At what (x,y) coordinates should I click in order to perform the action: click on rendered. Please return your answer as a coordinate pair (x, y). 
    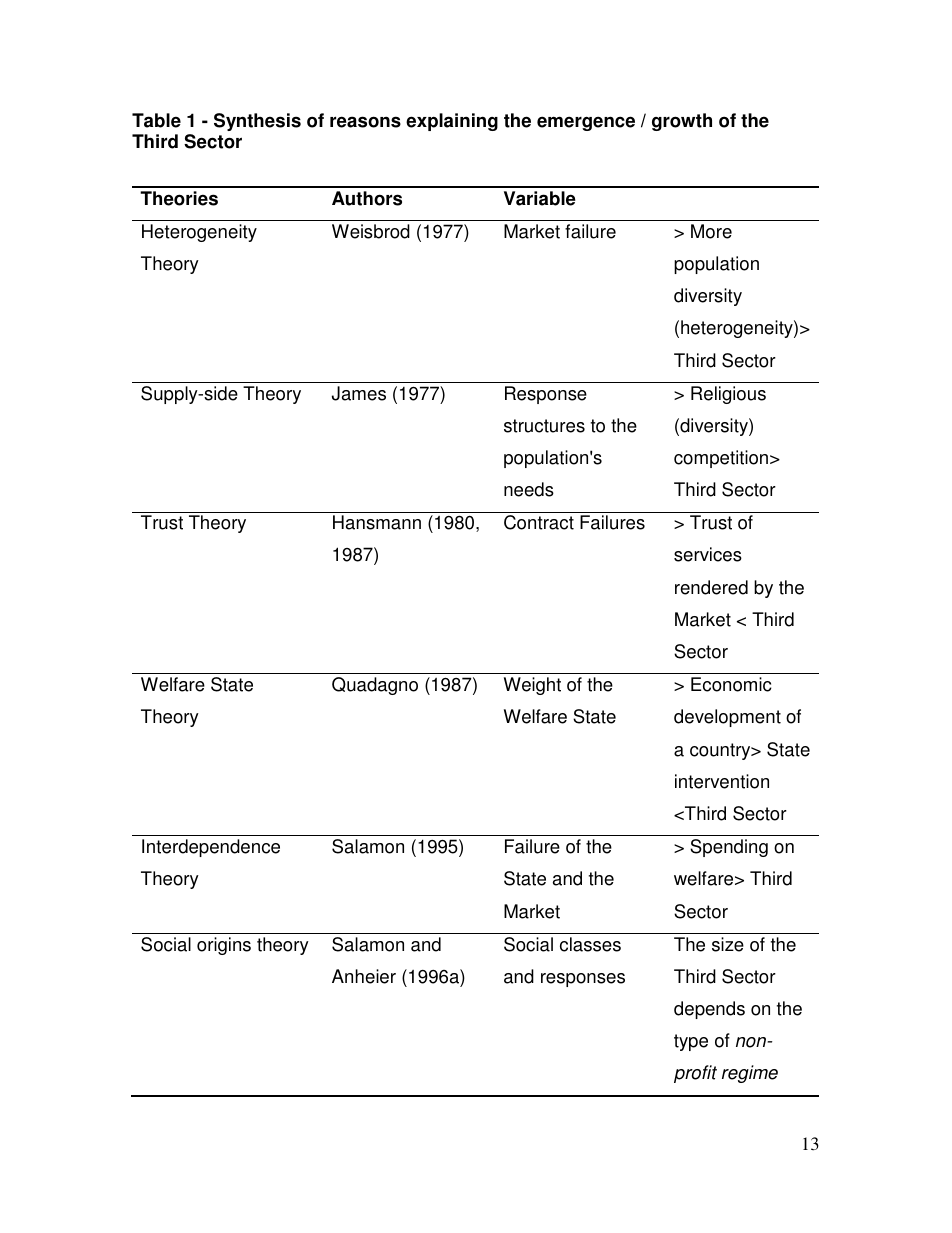
    Looking at the image, I should click on (711, 587).
